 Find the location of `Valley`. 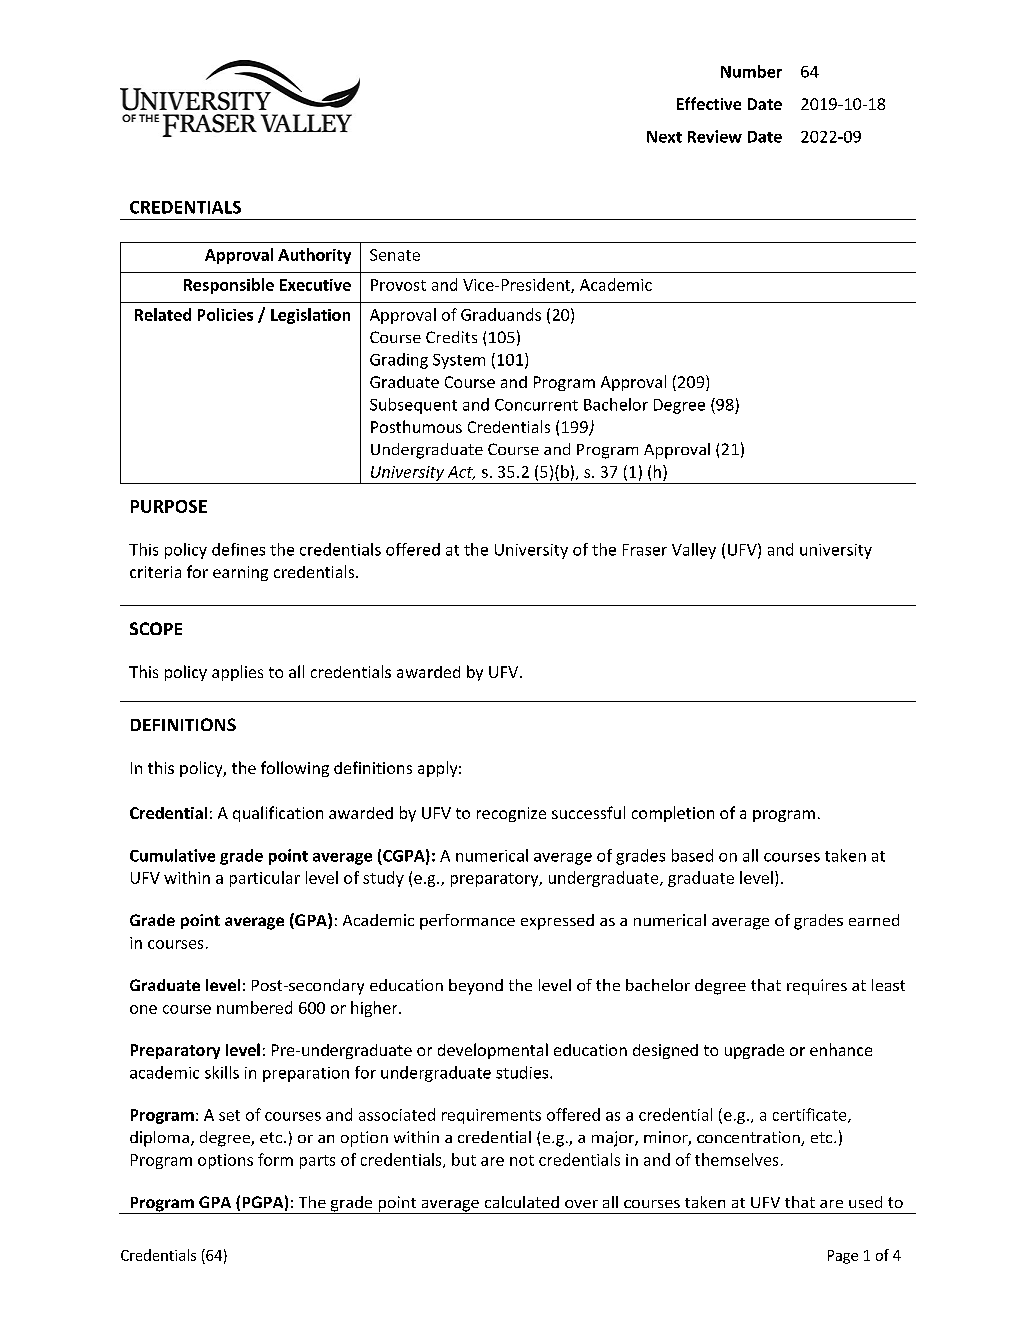

Valley is located at coordinates (694, 551).
